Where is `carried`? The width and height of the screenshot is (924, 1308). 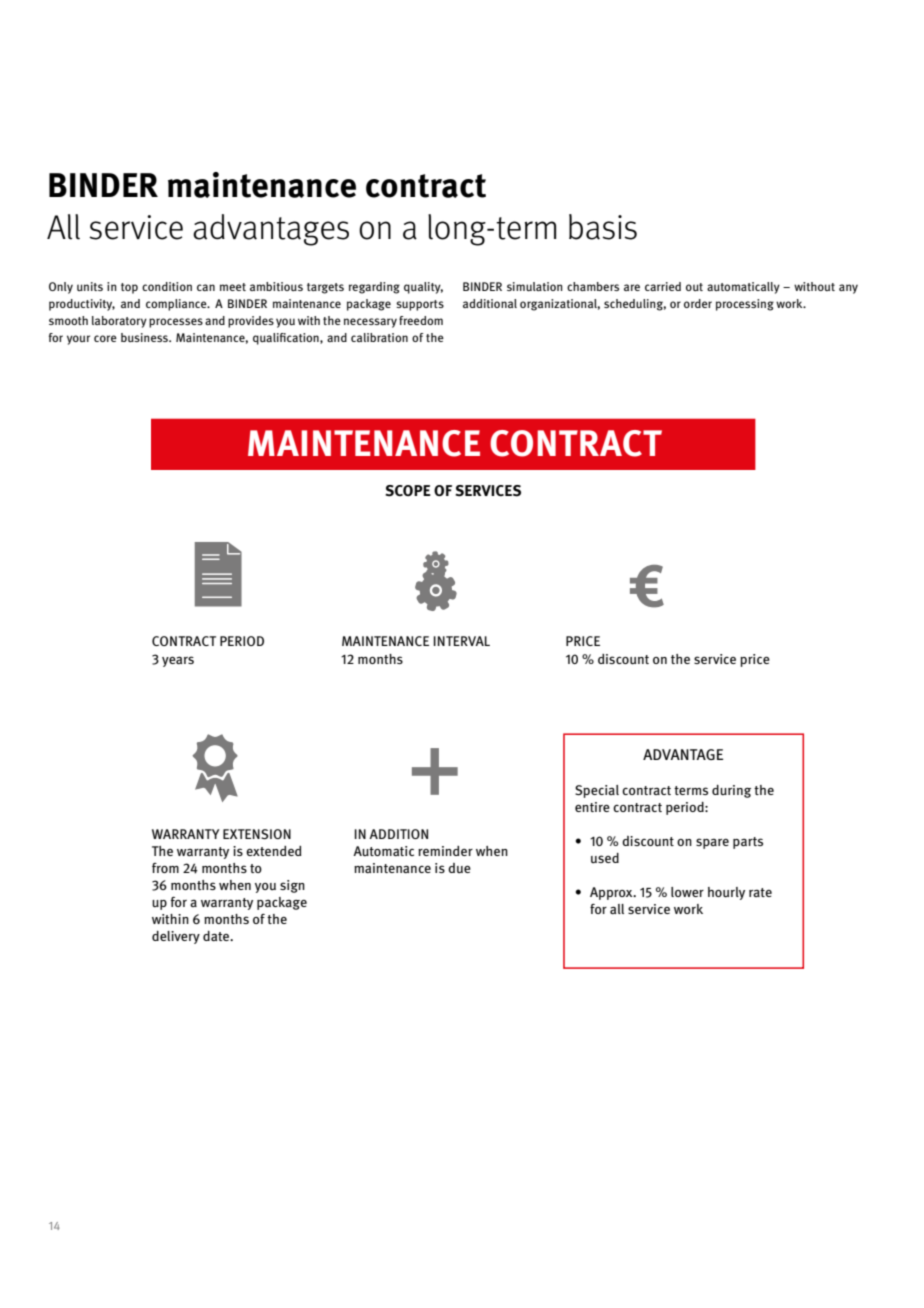
carried is located at coordinates (663, 286).
